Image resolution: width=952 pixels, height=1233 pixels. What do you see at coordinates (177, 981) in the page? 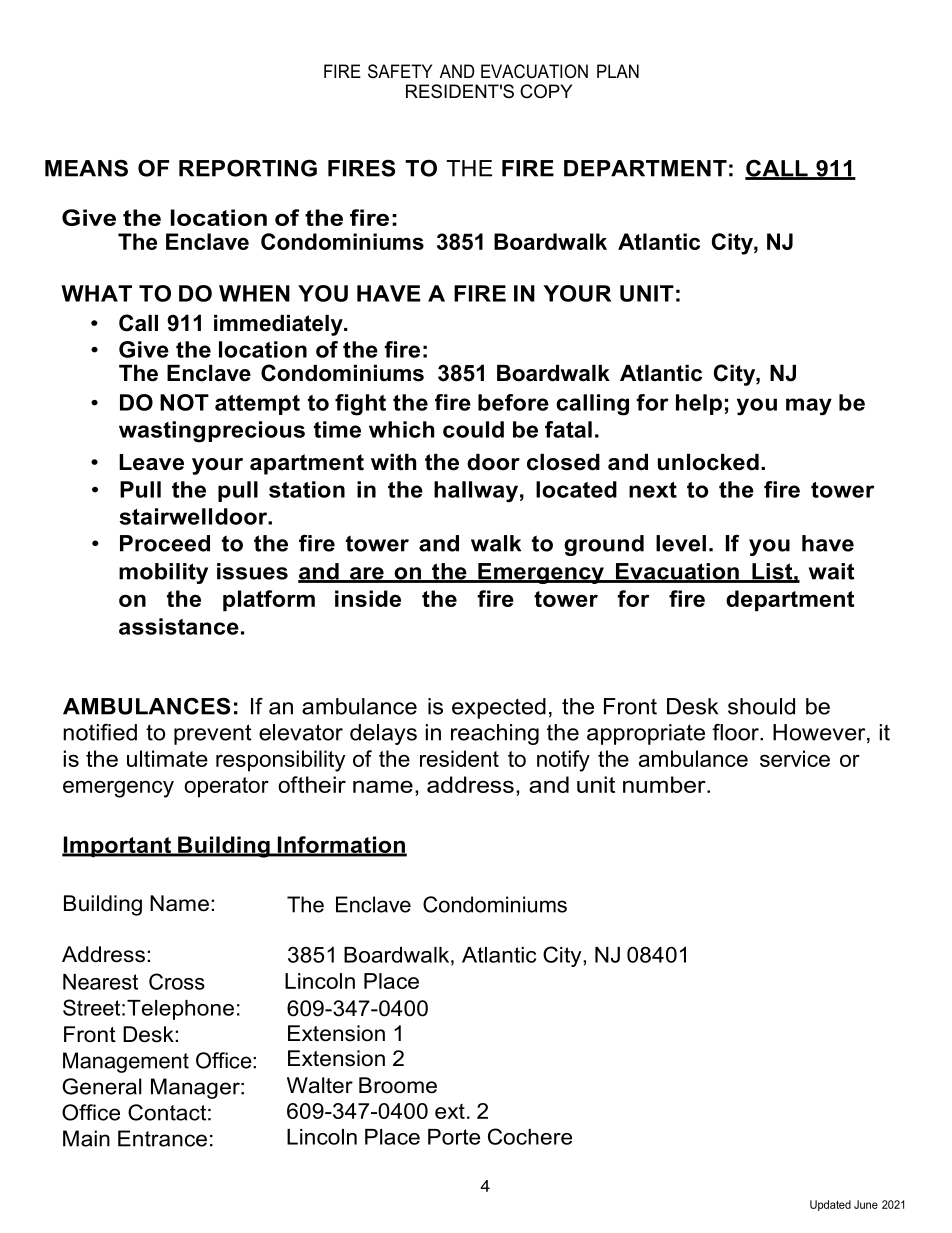
I see `Cross` at bounding box center [177, 981].
